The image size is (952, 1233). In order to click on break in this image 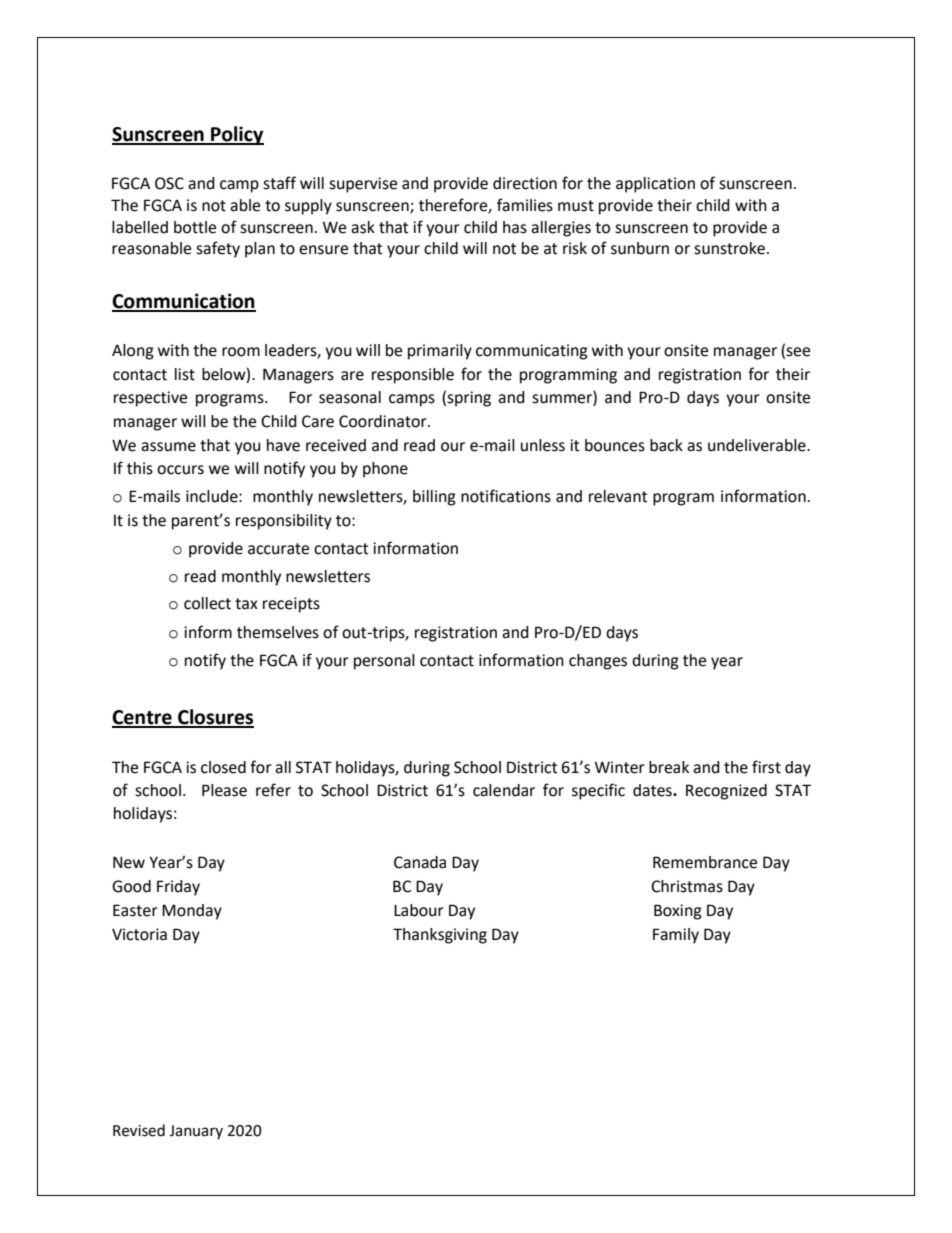, I will do `click(669, 767)`.
